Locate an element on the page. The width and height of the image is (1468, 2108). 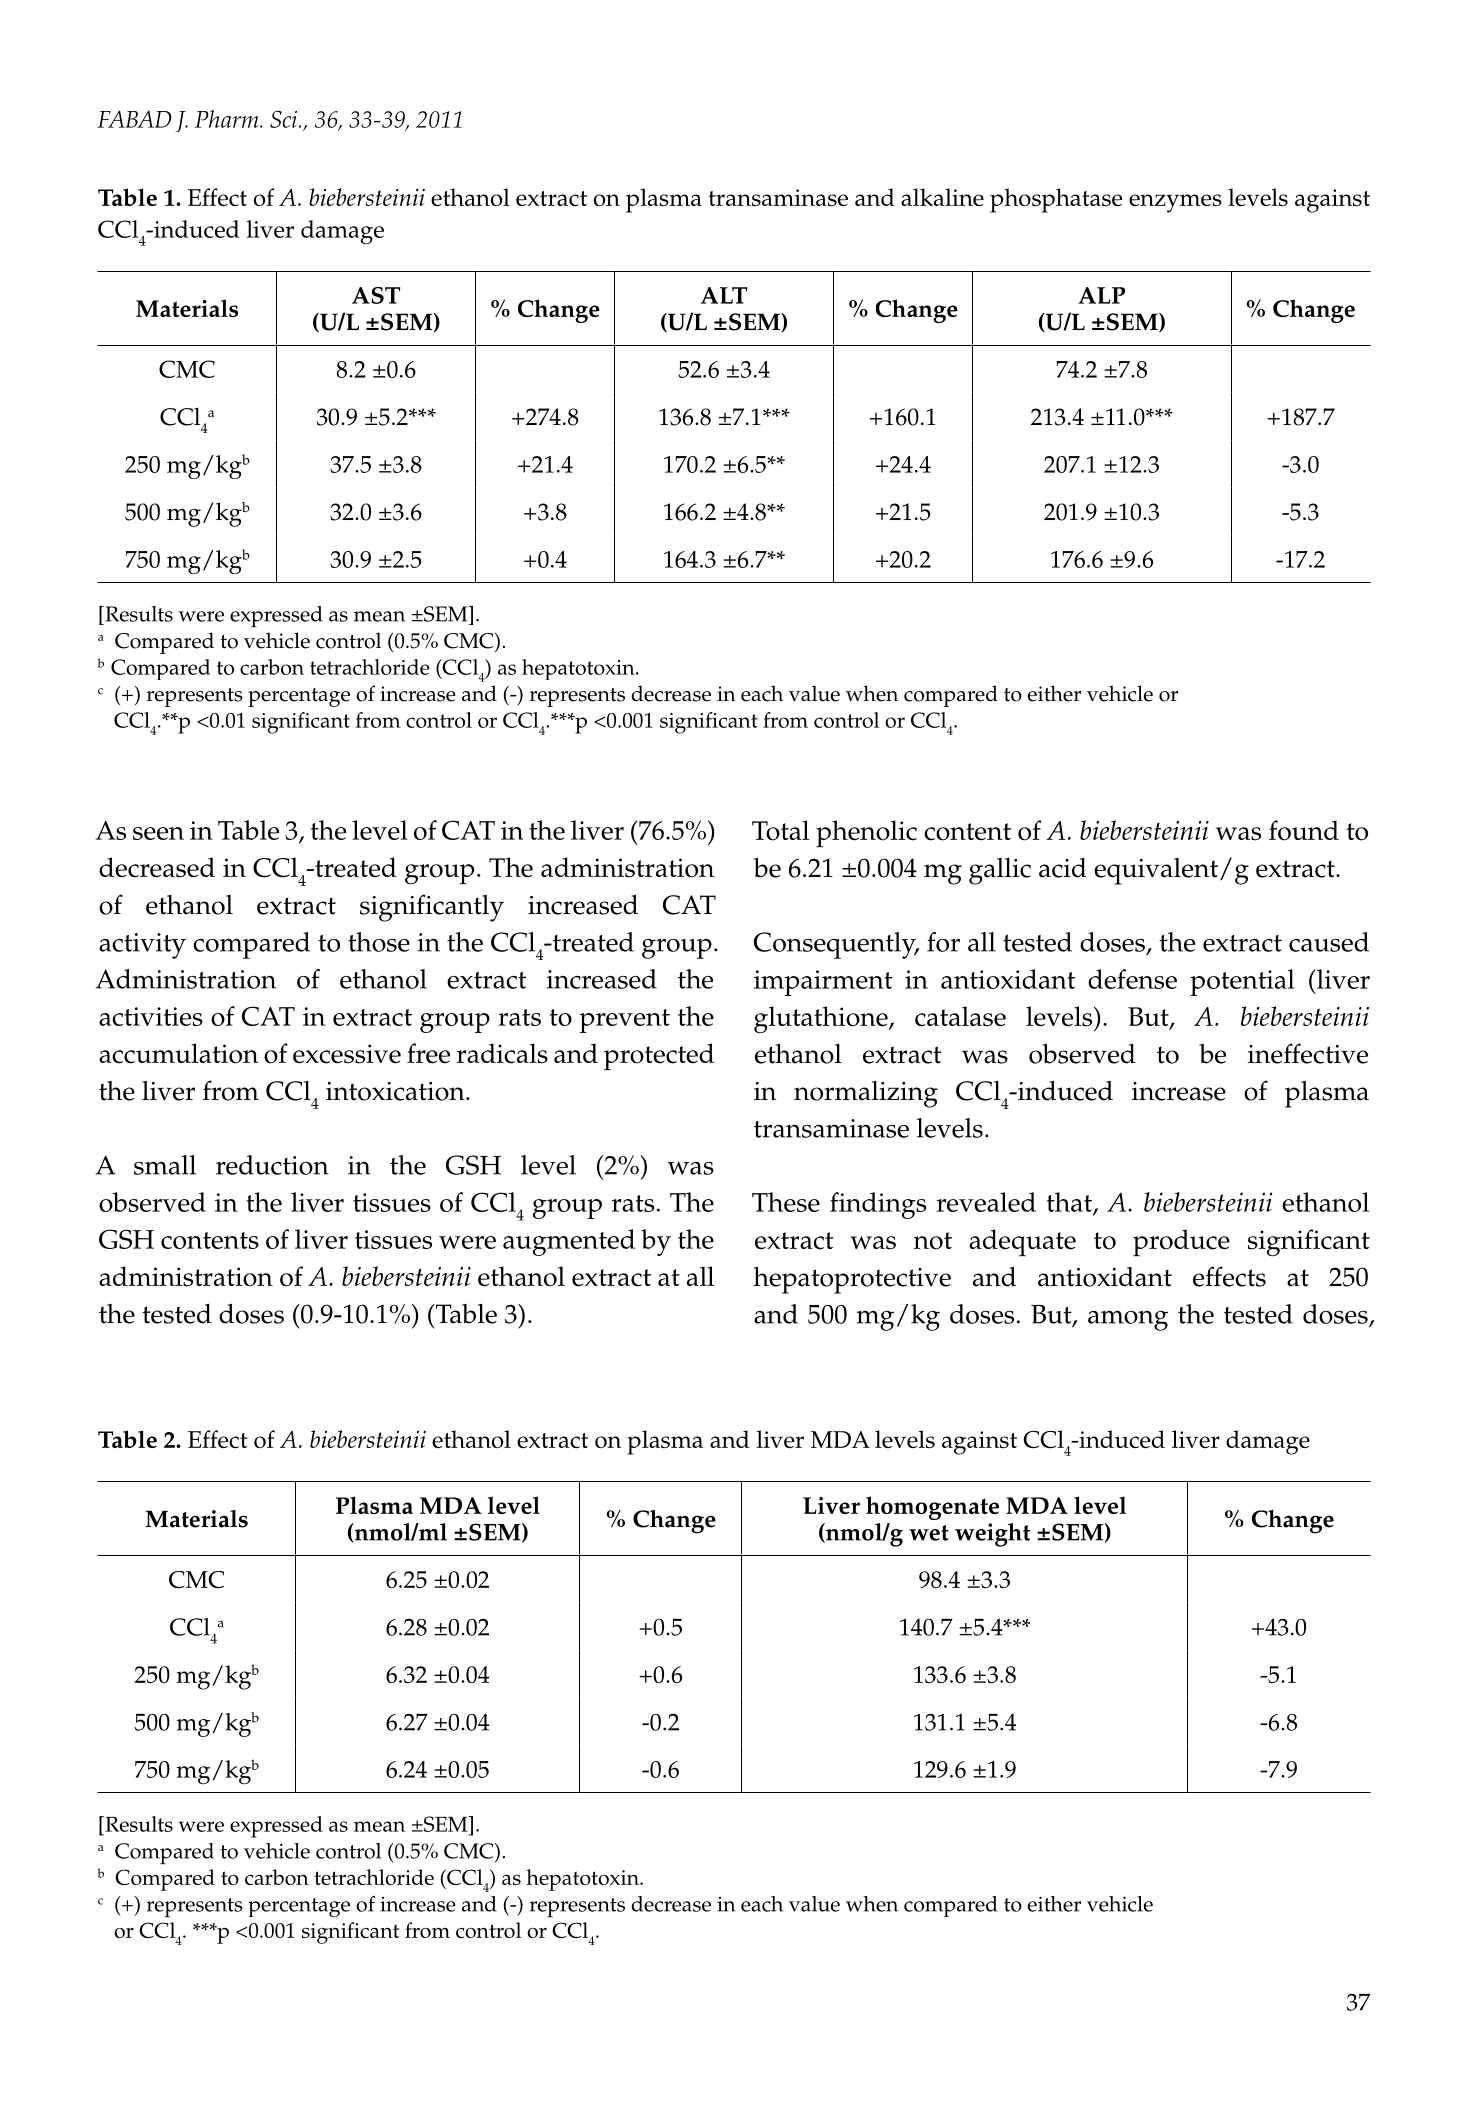
enzymes is located at coordinates (1175, 203).
